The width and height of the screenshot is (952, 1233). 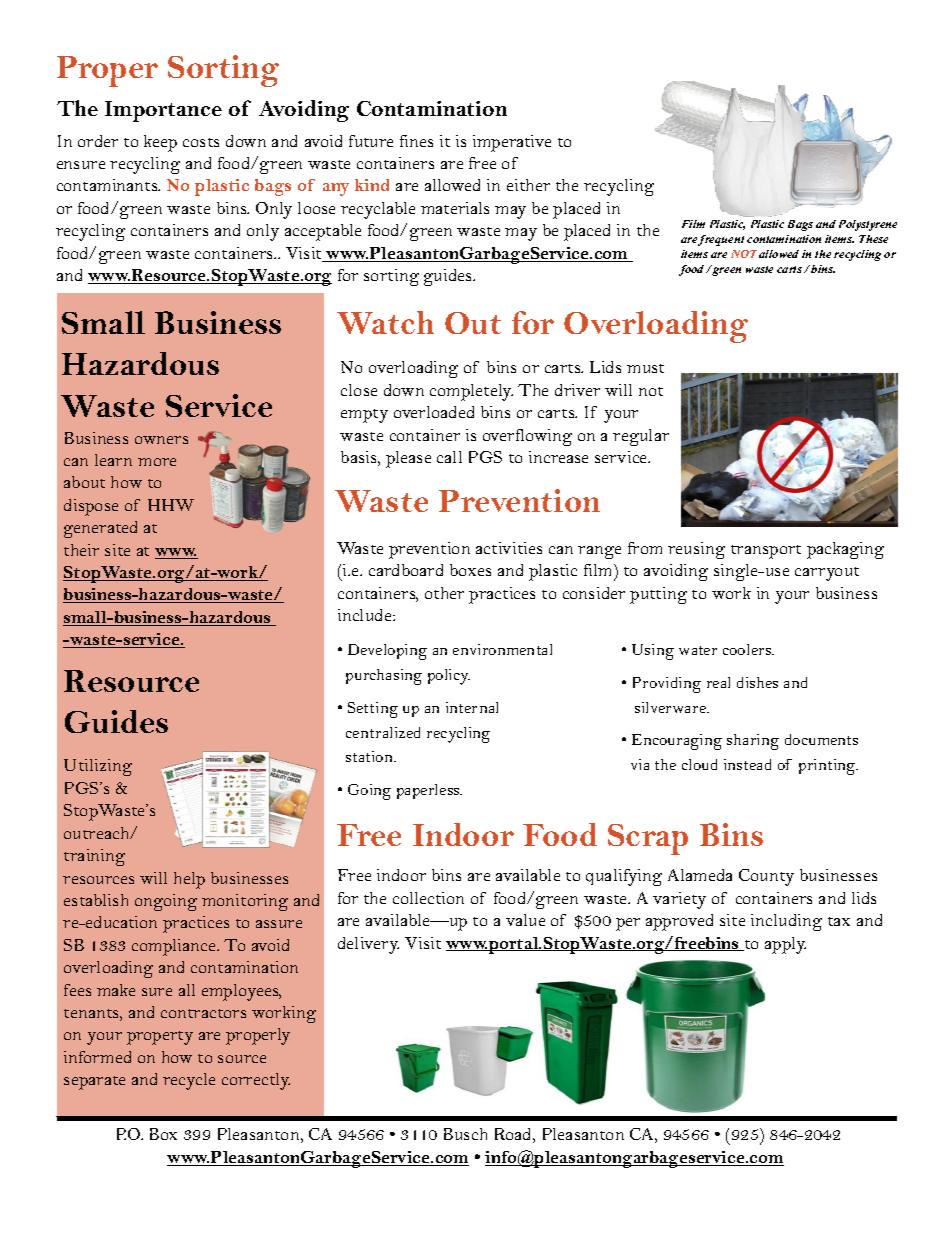 I want to click on Busch, so click(x=465, y=1134).
